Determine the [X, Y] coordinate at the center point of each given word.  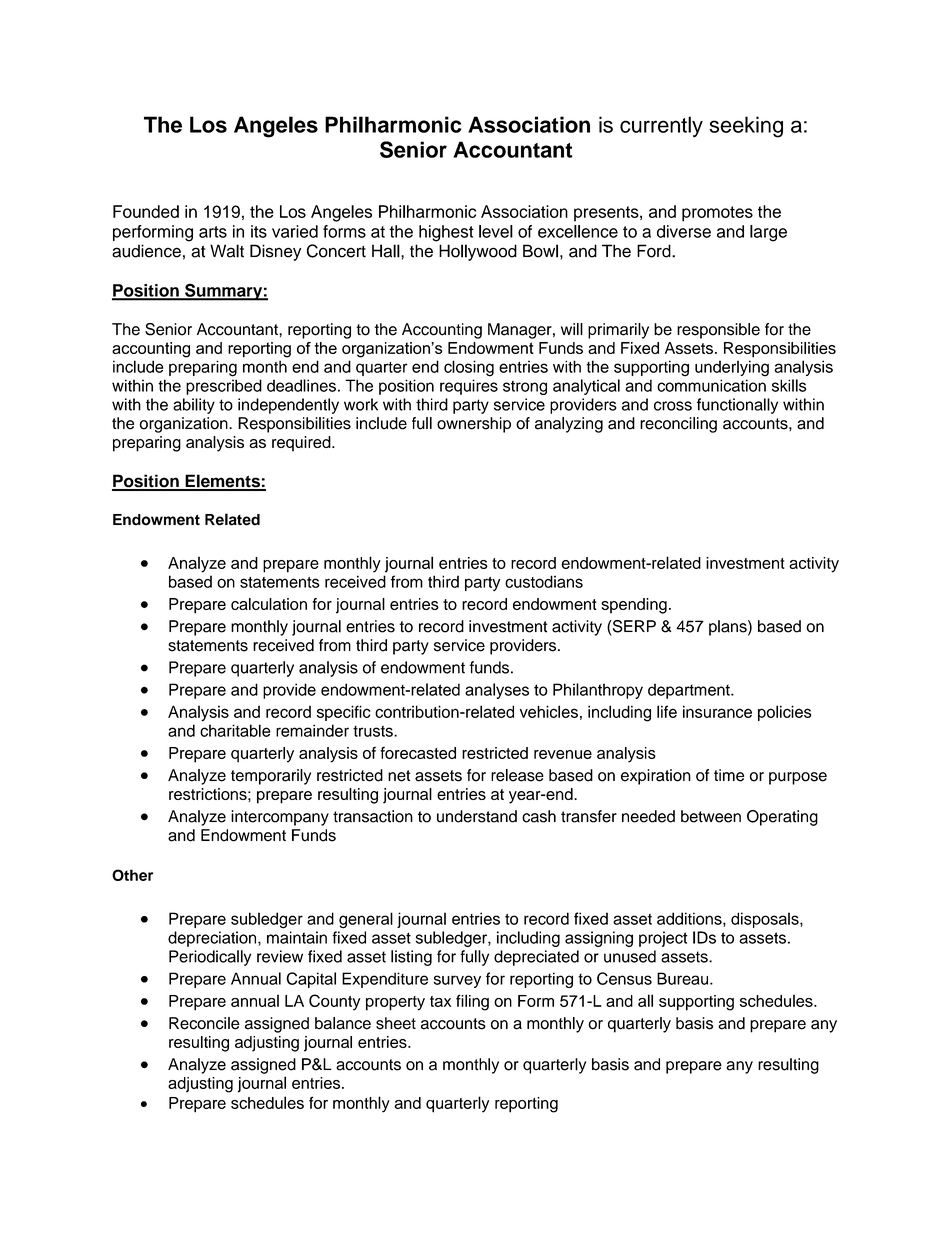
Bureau [684, 978]
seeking [746, 127]
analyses [497, 691]
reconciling [678, 425]
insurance [717, 711]
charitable [235, 730]
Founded [146, 211]
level [496, 231]
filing [472, 1002]
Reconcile [204, 1023]
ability [194, 406]
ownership [474, 425]
